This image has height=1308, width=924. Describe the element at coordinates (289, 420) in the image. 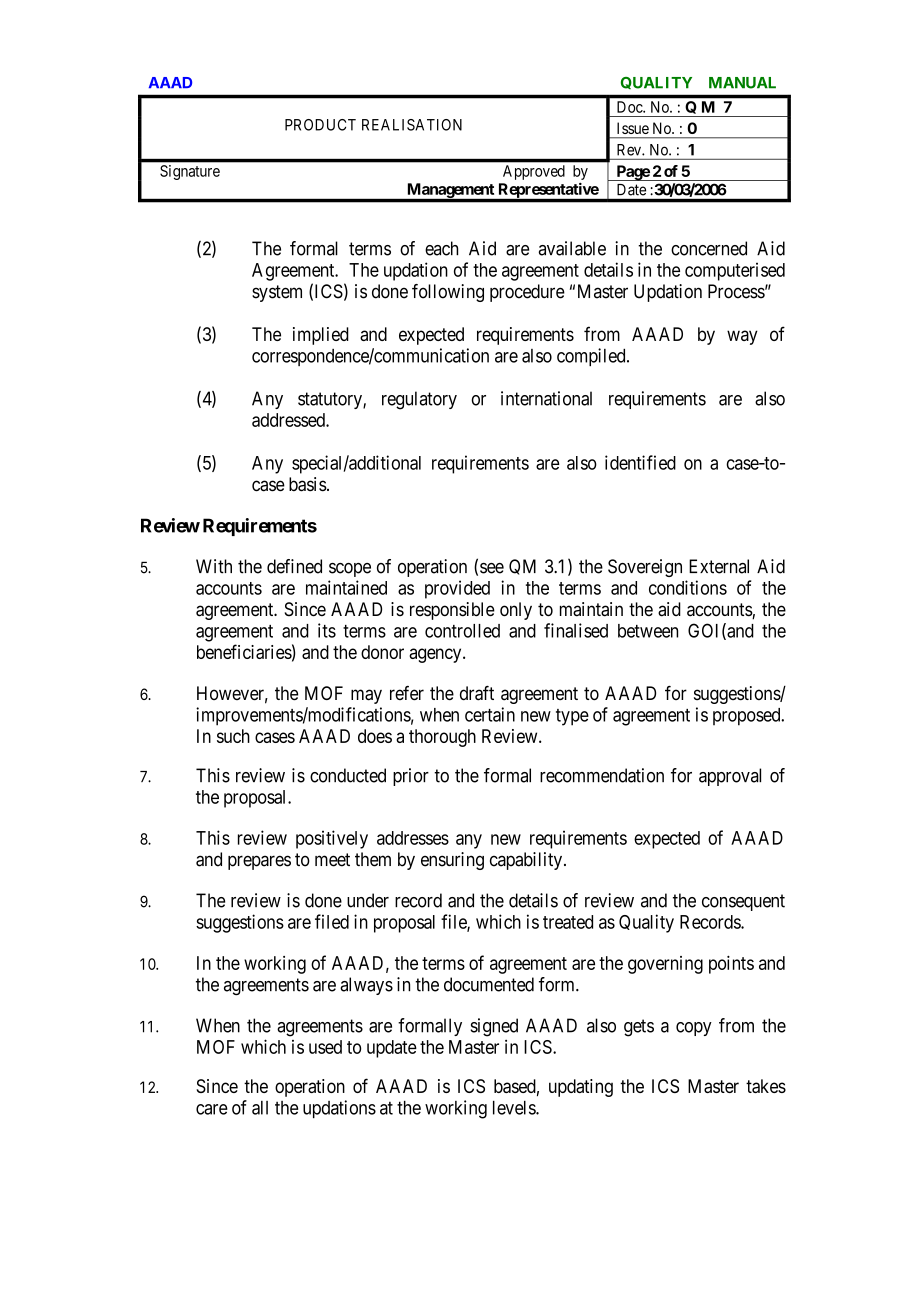

I see `addressed` at that location.
